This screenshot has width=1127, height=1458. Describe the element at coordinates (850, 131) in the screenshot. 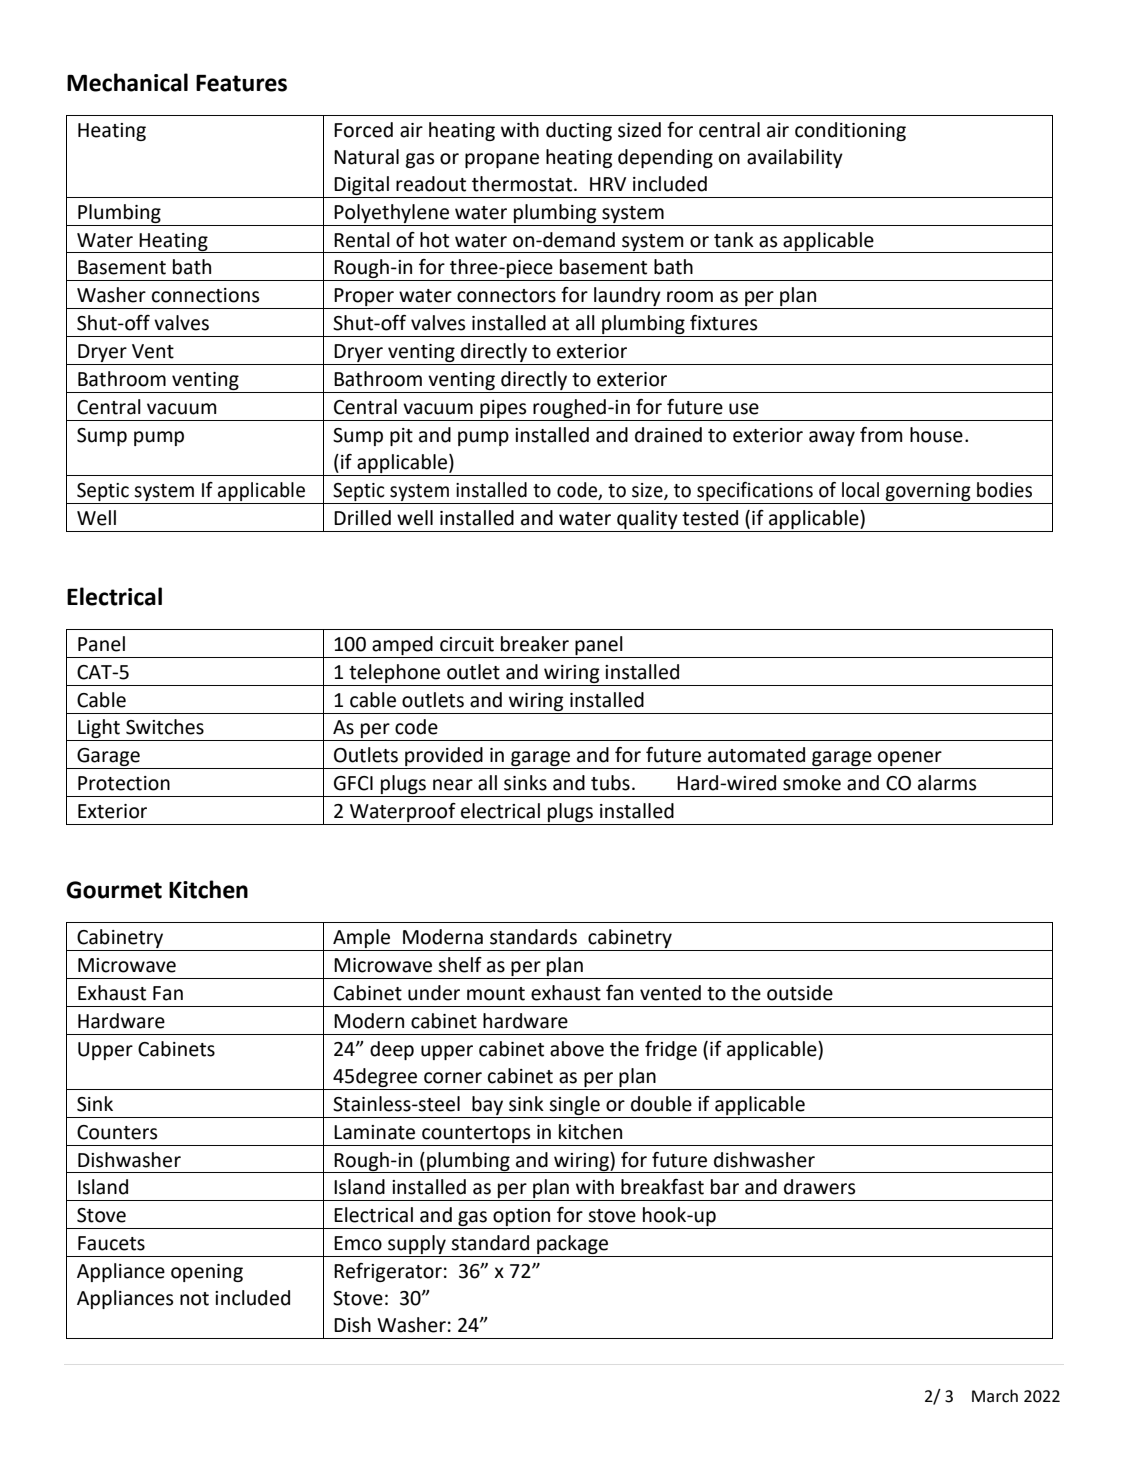

I see `conditioning` at that location.
